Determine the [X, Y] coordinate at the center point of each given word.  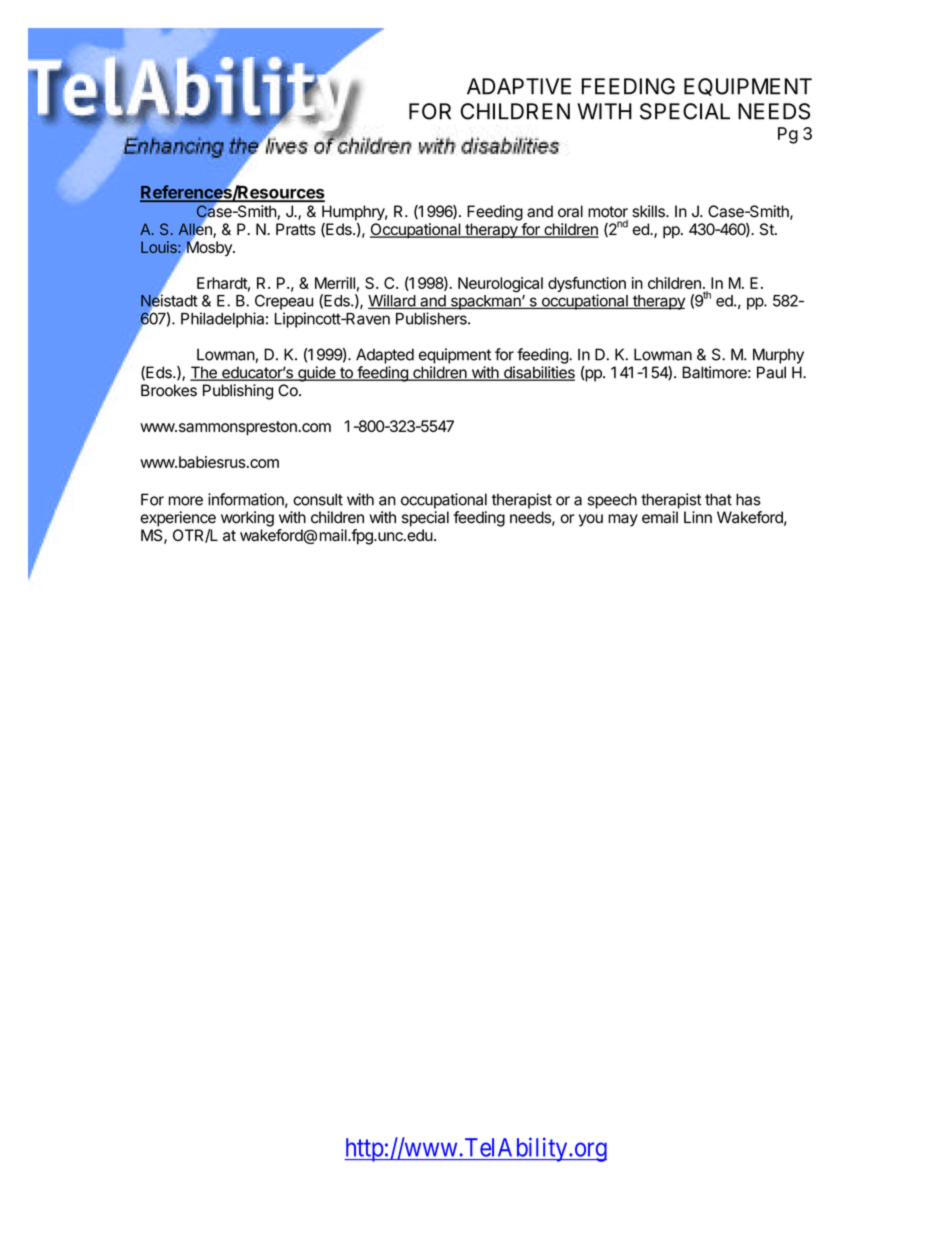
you [591, 520]
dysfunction [587, 286]
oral [570, 211]
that [718, 499]
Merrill [335, 283]
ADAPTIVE [519, 86]
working [247, 519]
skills [649, 211]
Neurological [500, 285]
